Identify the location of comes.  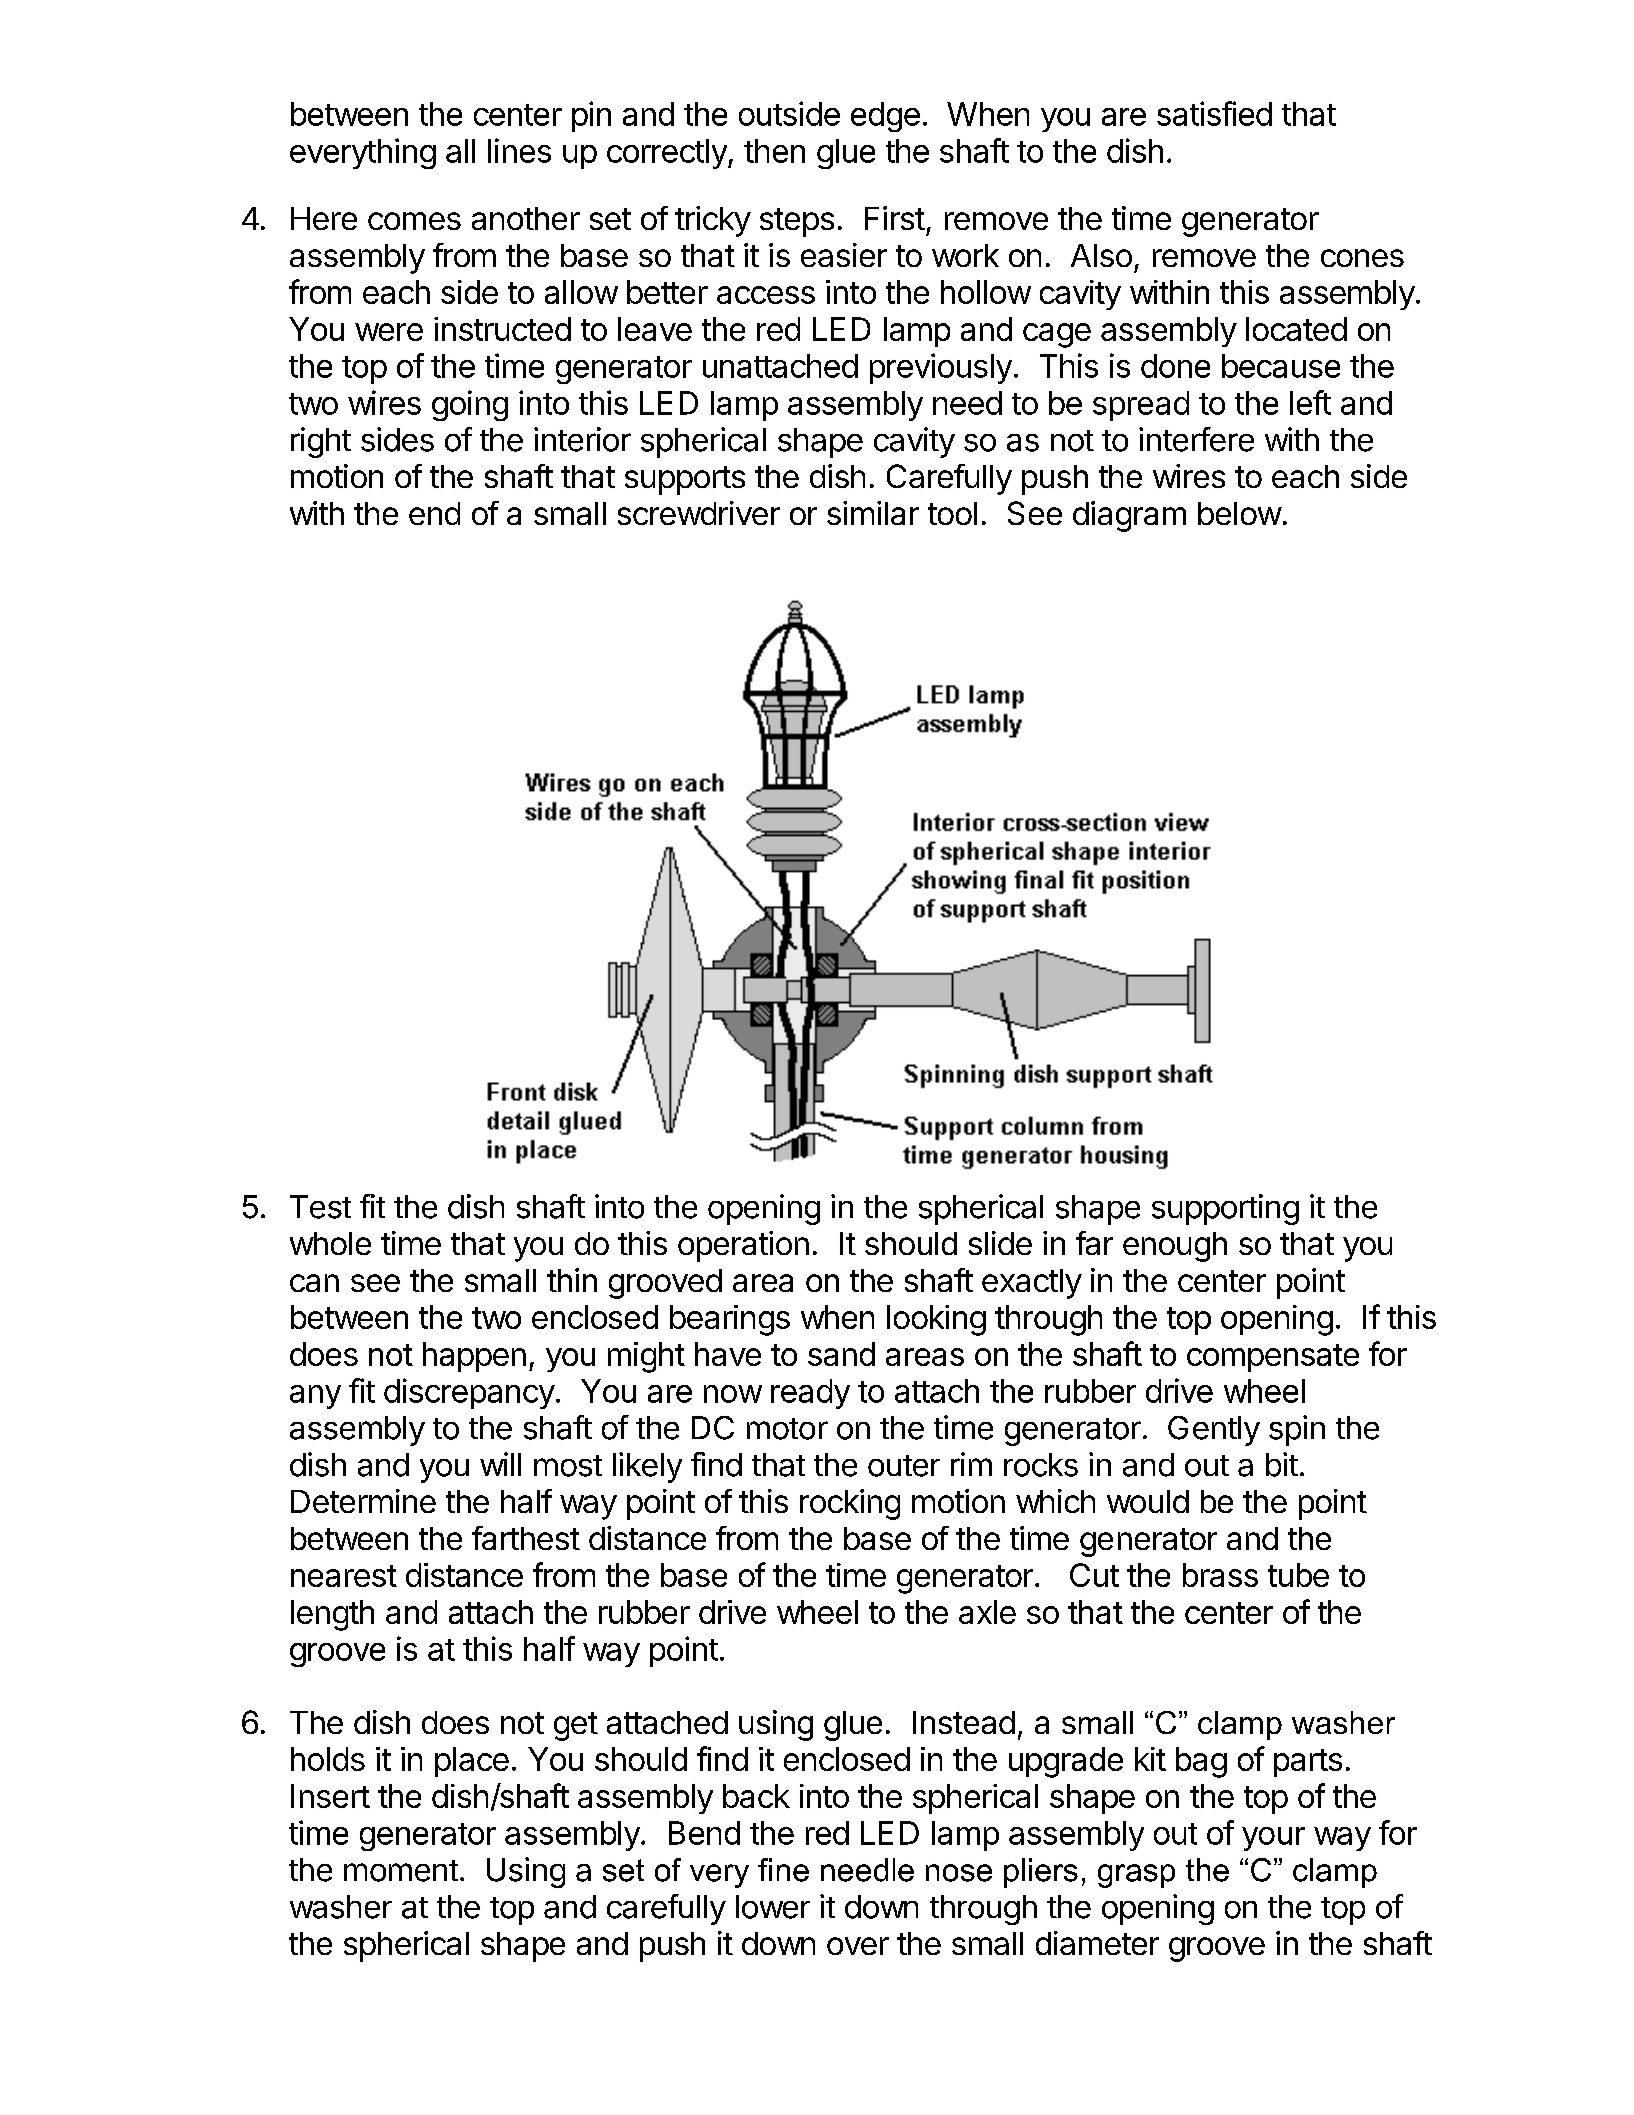
(414, 221).
